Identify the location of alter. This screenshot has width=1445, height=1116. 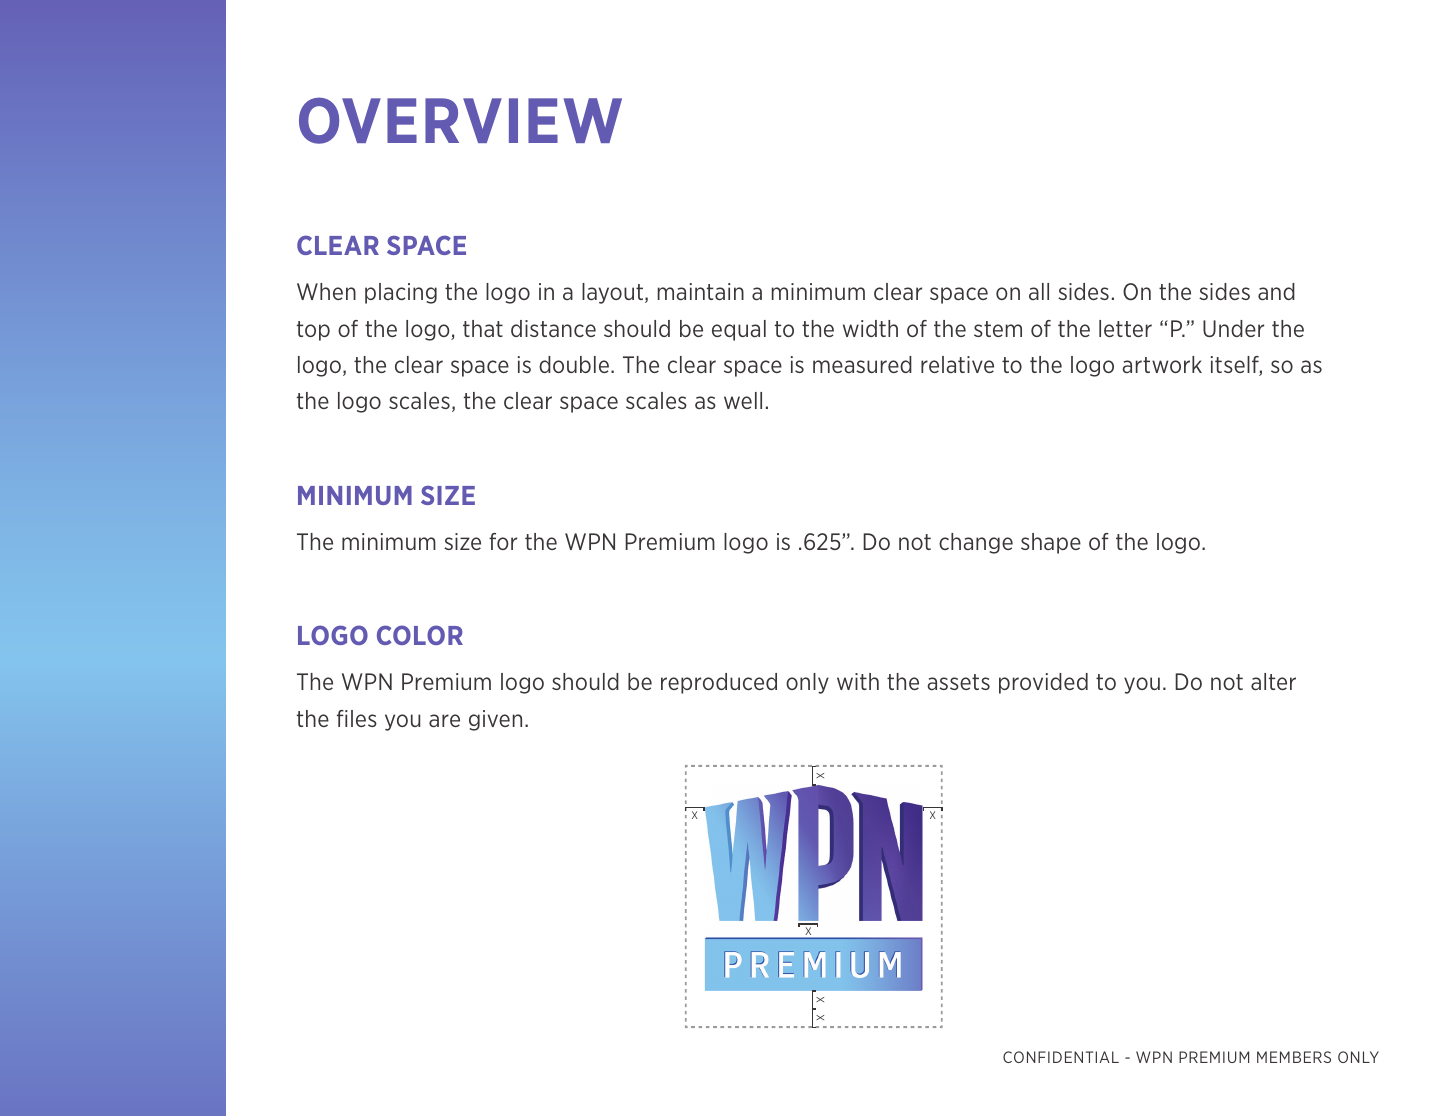
(1273, 681).
